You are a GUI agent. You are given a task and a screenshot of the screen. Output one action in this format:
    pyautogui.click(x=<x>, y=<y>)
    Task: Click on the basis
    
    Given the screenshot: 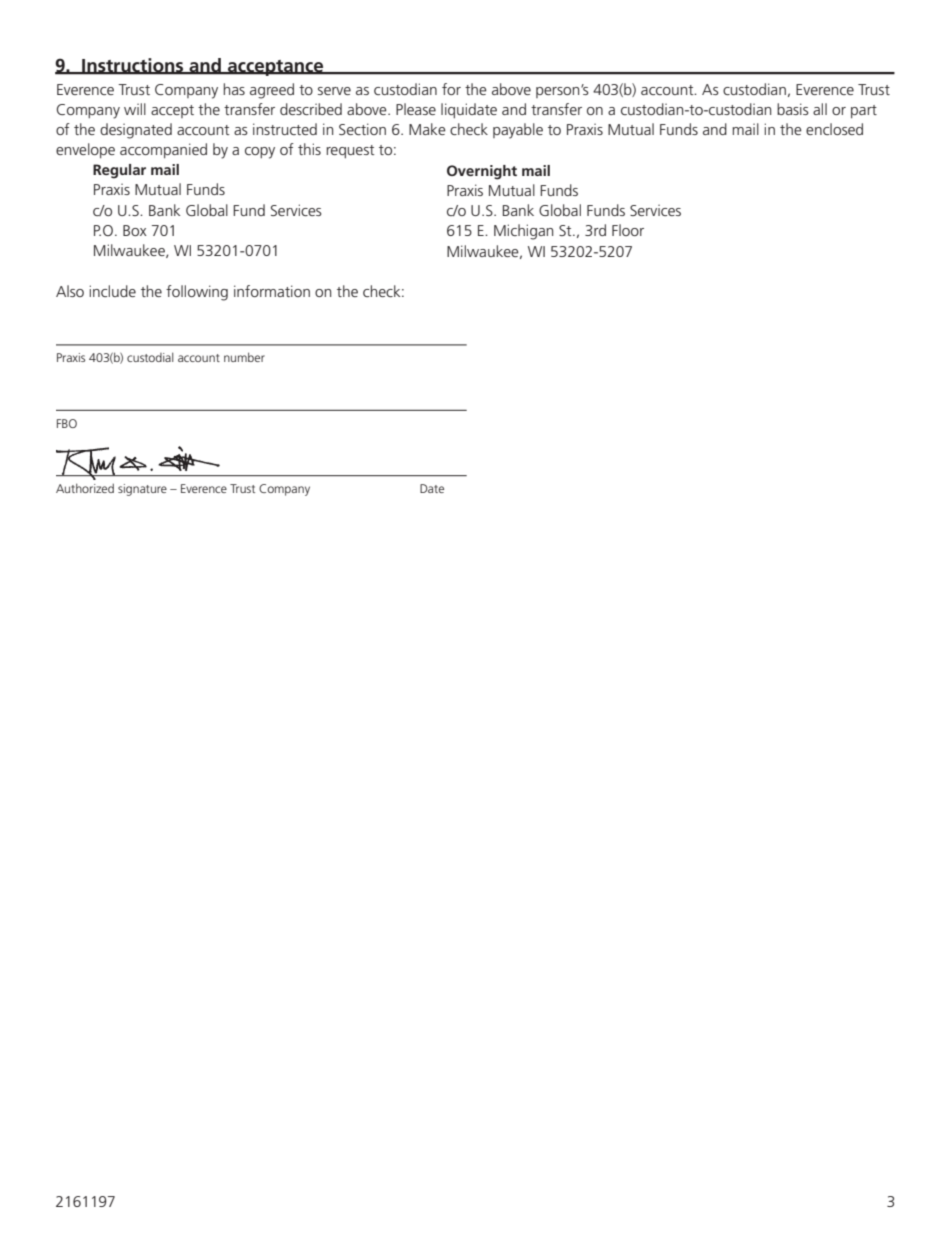 What is the action you would take?
    pyautogui.click(x=793, y=109)
